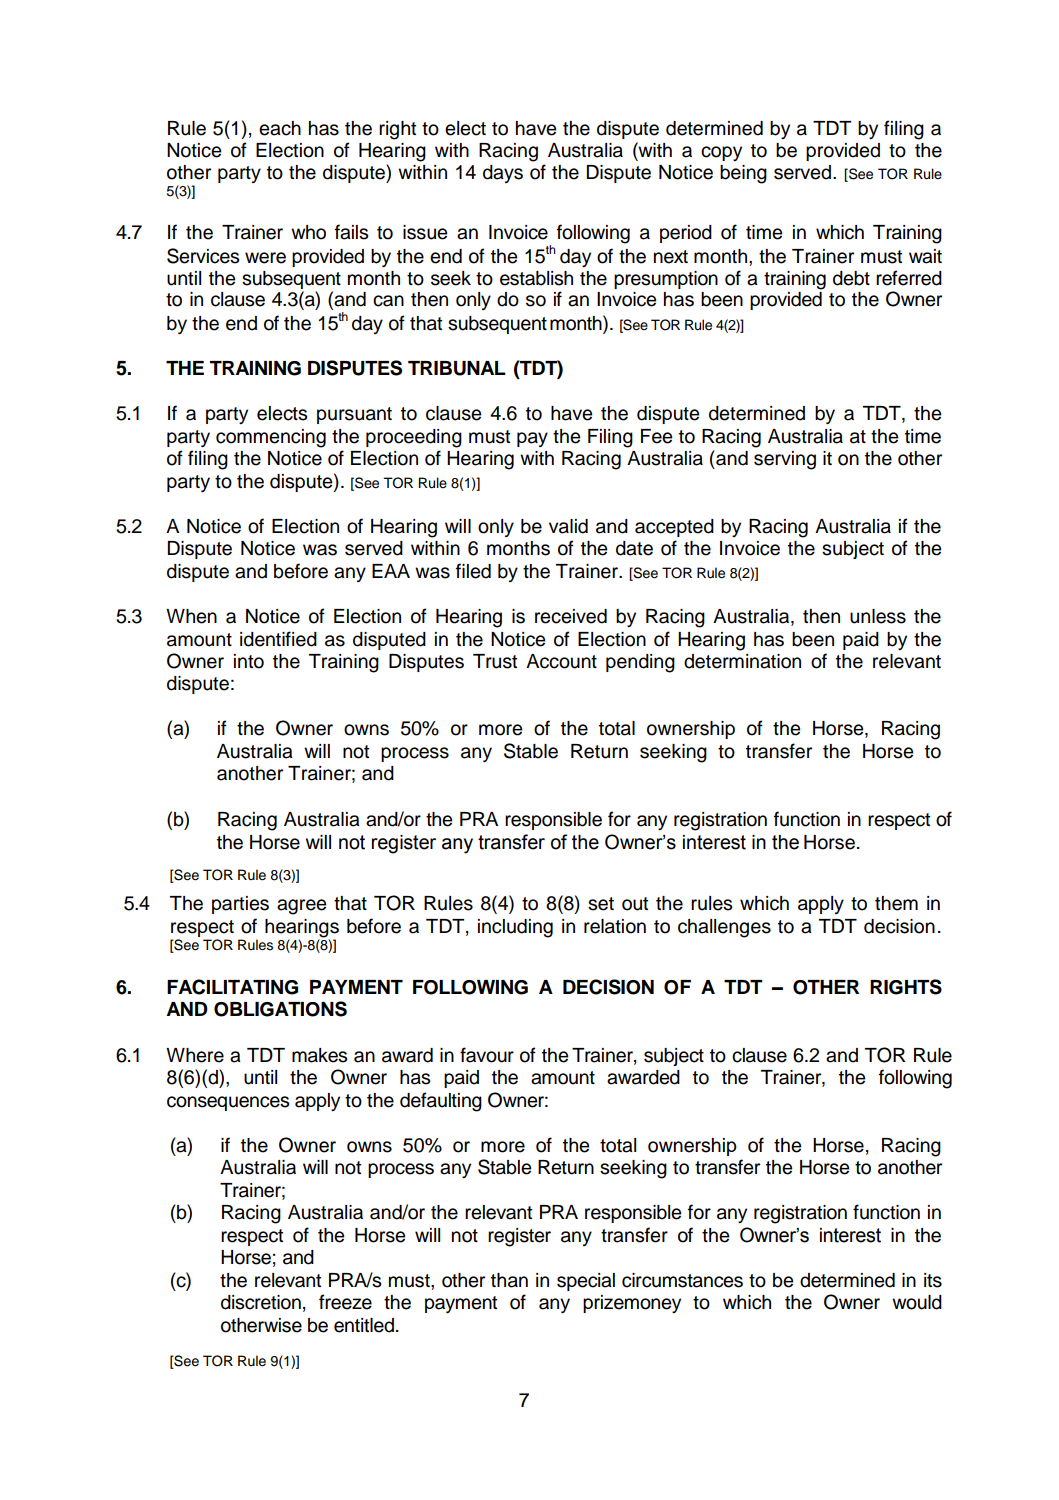 This screenshot has width=1059, height=1500. I want to click on days, so click(503, 174).
